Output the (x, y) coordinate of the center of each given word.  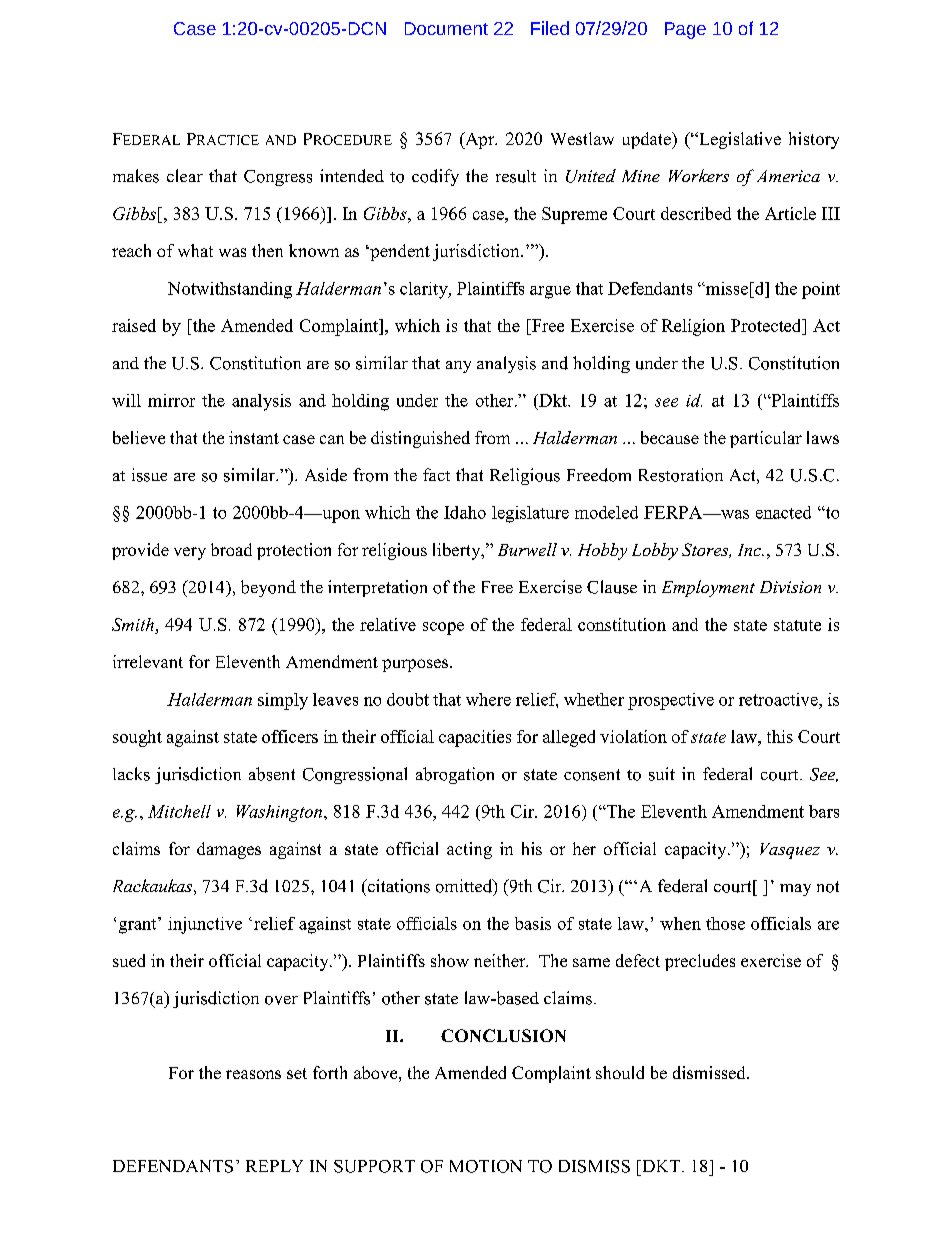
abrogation (455, 775)
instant (254, 437)
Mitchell (179, 811)
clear (185, 175)
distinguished (420, 439)
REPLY (274, 1166)
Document (446, 28)
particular (766, 439)
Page (685, 30)
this (780, 736)
